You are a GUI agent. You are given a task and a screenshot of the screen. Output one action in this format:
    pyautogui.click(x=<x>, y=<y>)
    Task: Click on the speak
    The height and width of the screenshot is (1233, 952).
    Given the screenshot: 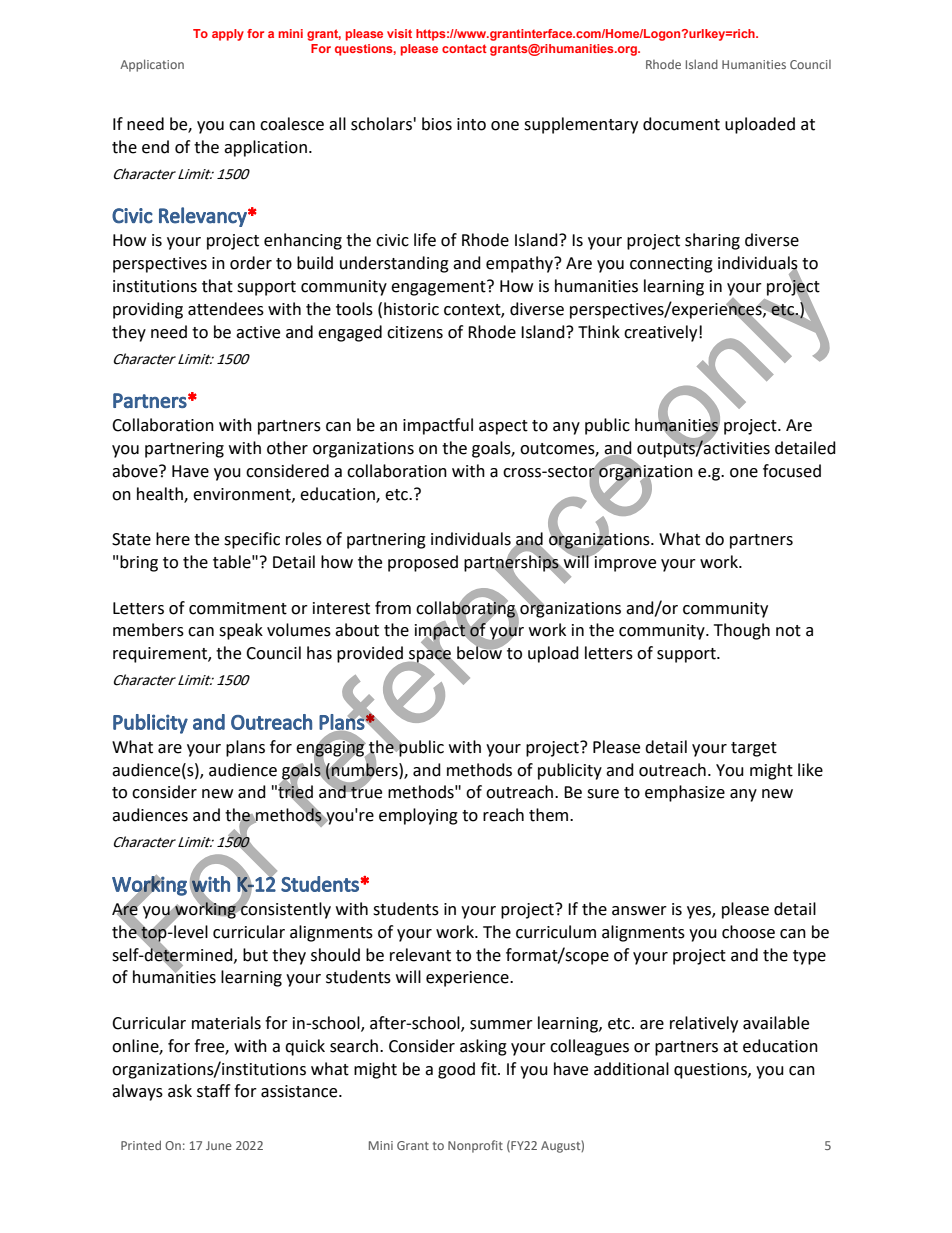 What is the action you would take?
    pyautogui.click(x=241, y=631)
